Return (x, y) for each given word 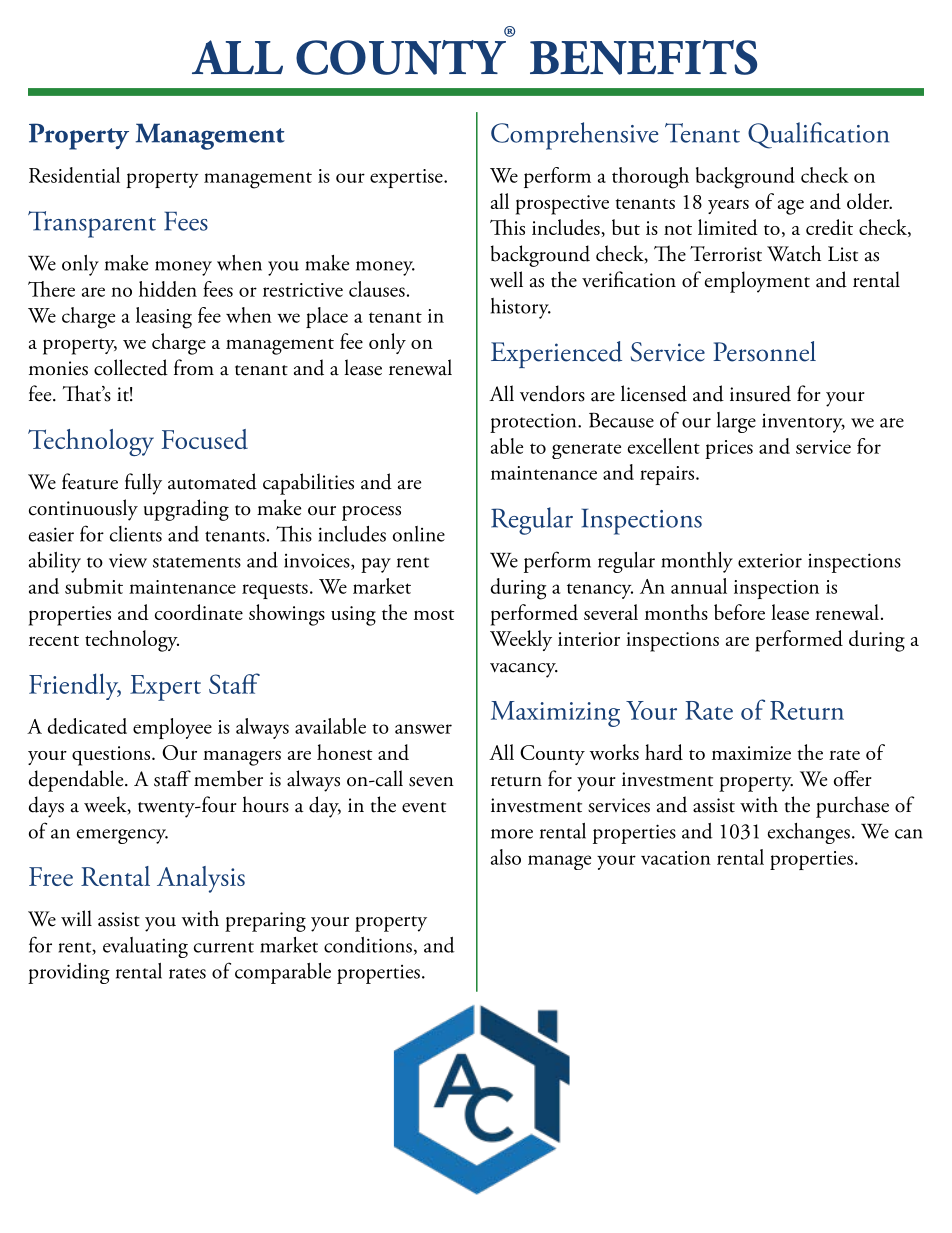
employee (172, 728)
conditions (368, 945)
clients (136, 534)
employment (757, 282)
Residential (74, 175)
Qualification (818, 135)
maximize (751, 753)
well (506, 279)
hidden (168, 289)
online (419, 534)
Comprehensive (574, 136)
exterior (770, 560)
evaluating (145, 947)
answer (423, 729)
